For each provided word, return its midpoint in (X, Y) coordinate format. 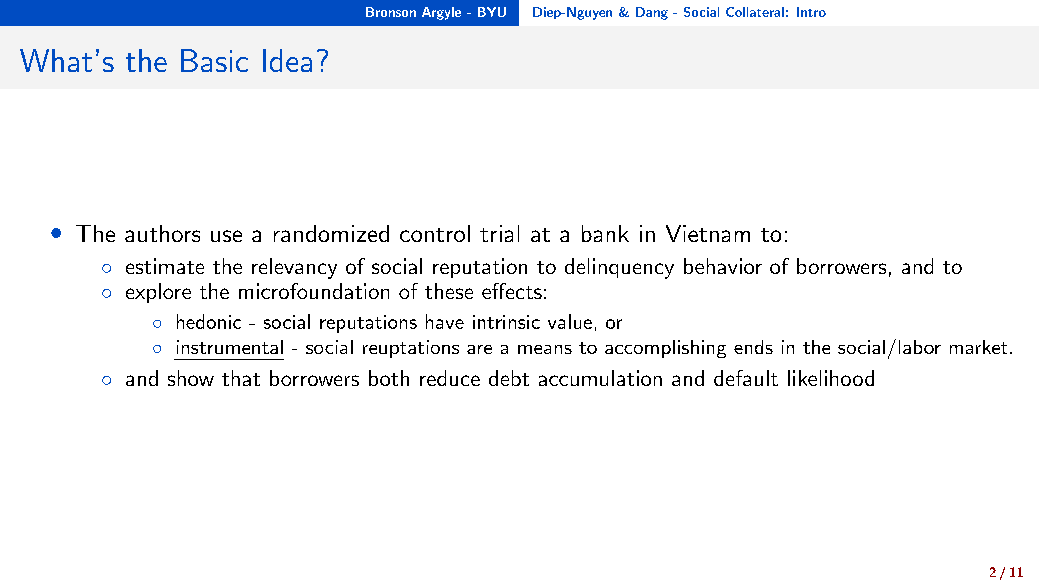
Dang (652, 13)
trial (499, 233)
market (978, 347)
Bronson (391, 12)
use (226, 236)
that (241, 378)
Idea (287, 60)
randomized (331, 233)
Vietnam (708, 233)
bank (605, 233)
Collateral (755, 12)
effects (512, 291)
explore (158, 293)
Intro (811, 12)
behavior (723, 266)
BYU (492, 12)
